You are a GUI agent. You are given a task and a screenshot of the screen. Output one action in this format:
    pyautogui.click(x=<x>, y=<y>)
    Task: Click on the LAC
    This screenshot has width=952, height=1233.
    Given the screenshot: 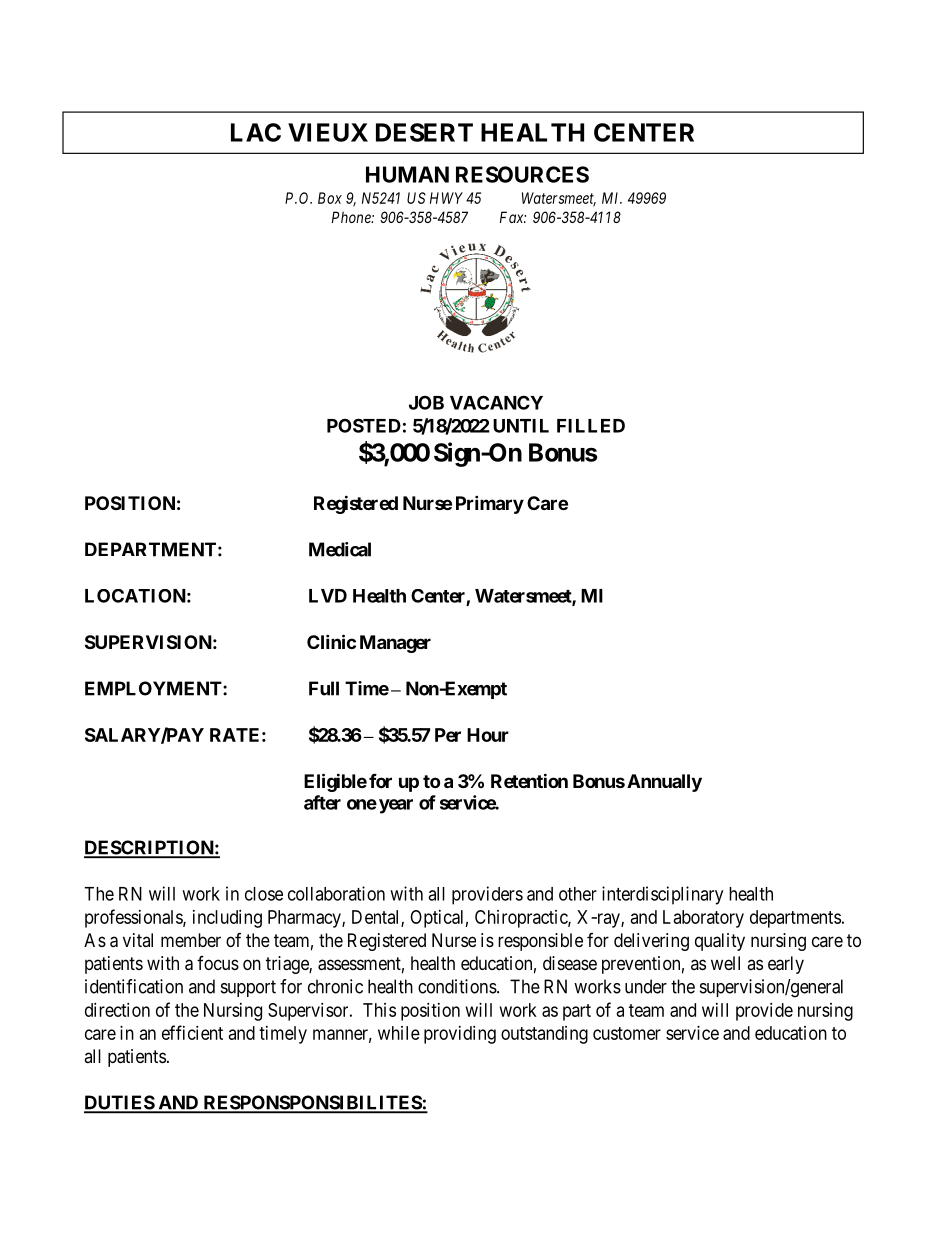 What is the action you would take?
    pyautogui.click(x=256, y=132)
